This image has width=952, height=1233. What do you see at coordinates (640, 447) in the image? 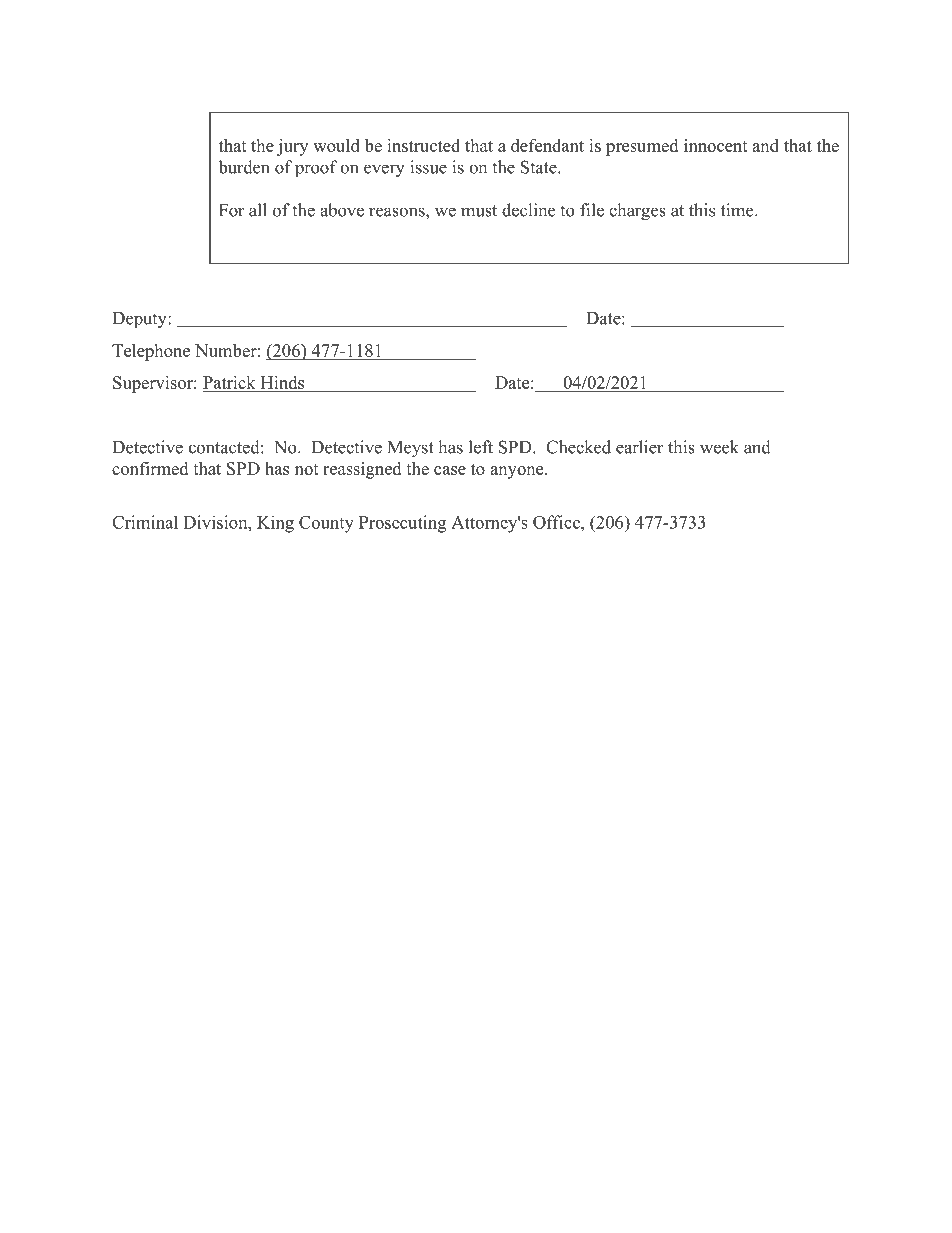
I see `earlier` at bounding box center [640, 447].
